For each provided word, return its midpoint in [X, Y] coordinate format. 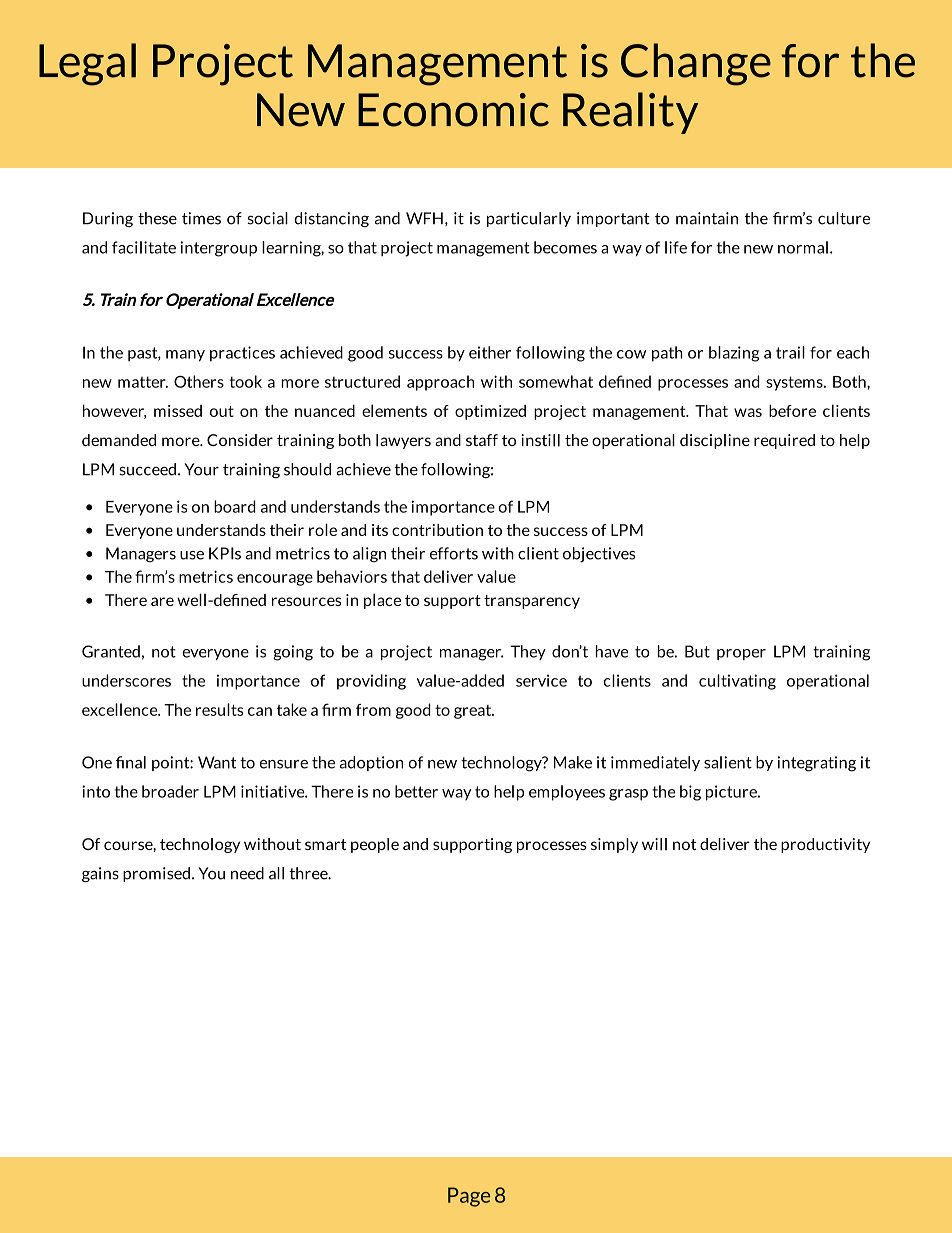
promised [156, 874]
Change [696, 64]
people [375, 845]
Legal [87, 64]
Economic [453, 110]
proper [741, 654]
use [192, 555]
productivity [825, 845]
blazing [734, 354]
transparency [532, 602]
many [185, 356]
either [490, 352]
